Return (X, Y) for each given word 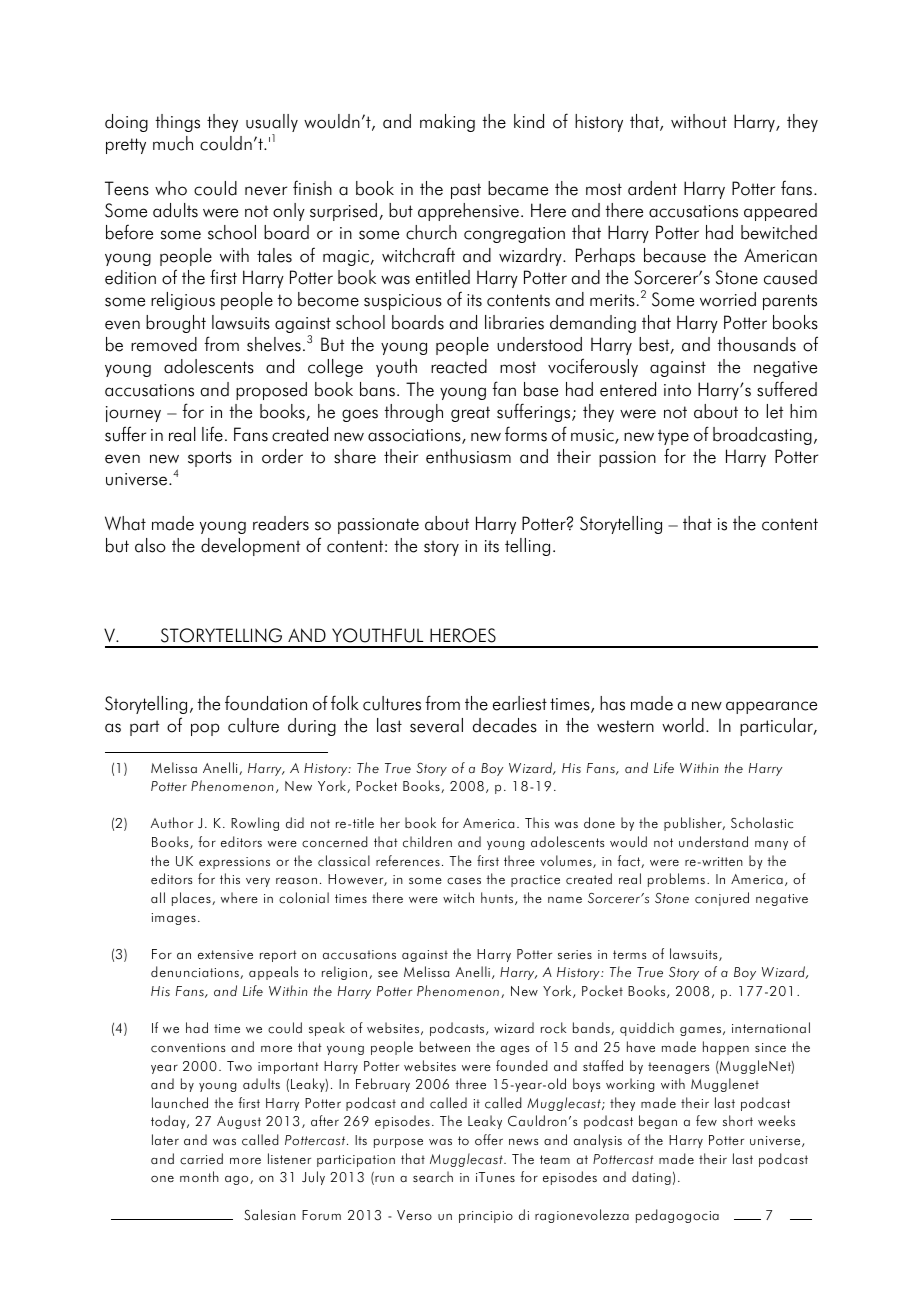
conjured (722, 899)
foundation (266, 703)
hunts (498, 898)
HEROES (463, 635)
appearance (771, 707)
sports (210, 459)
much (173, 143)
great (470, 414)
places (192, 899)
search (433, 1177)
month (199, 1177)
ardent (652, 188)
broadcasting (762, 436)
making (447, 123)
